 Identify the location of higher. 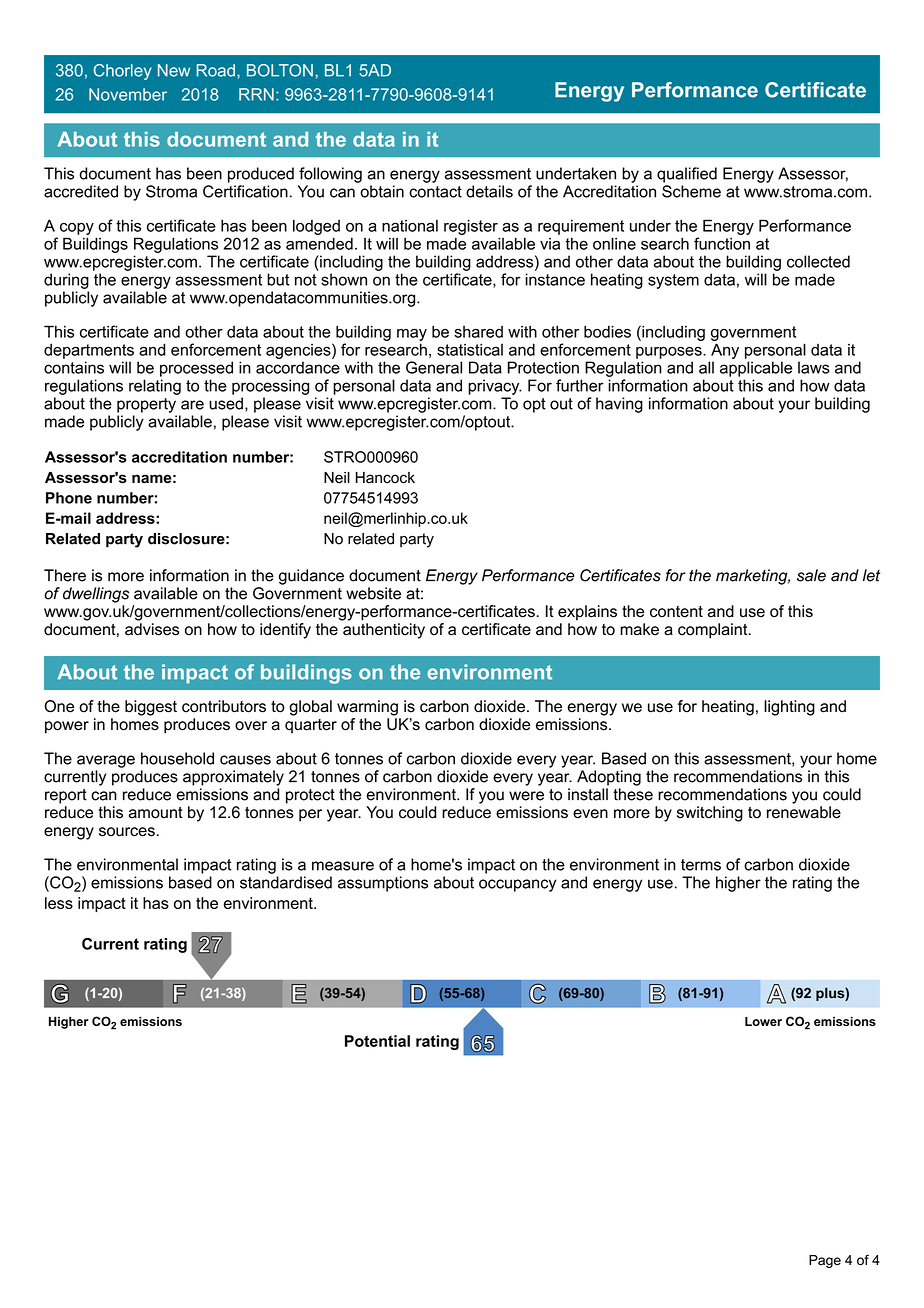
(738, 884).
